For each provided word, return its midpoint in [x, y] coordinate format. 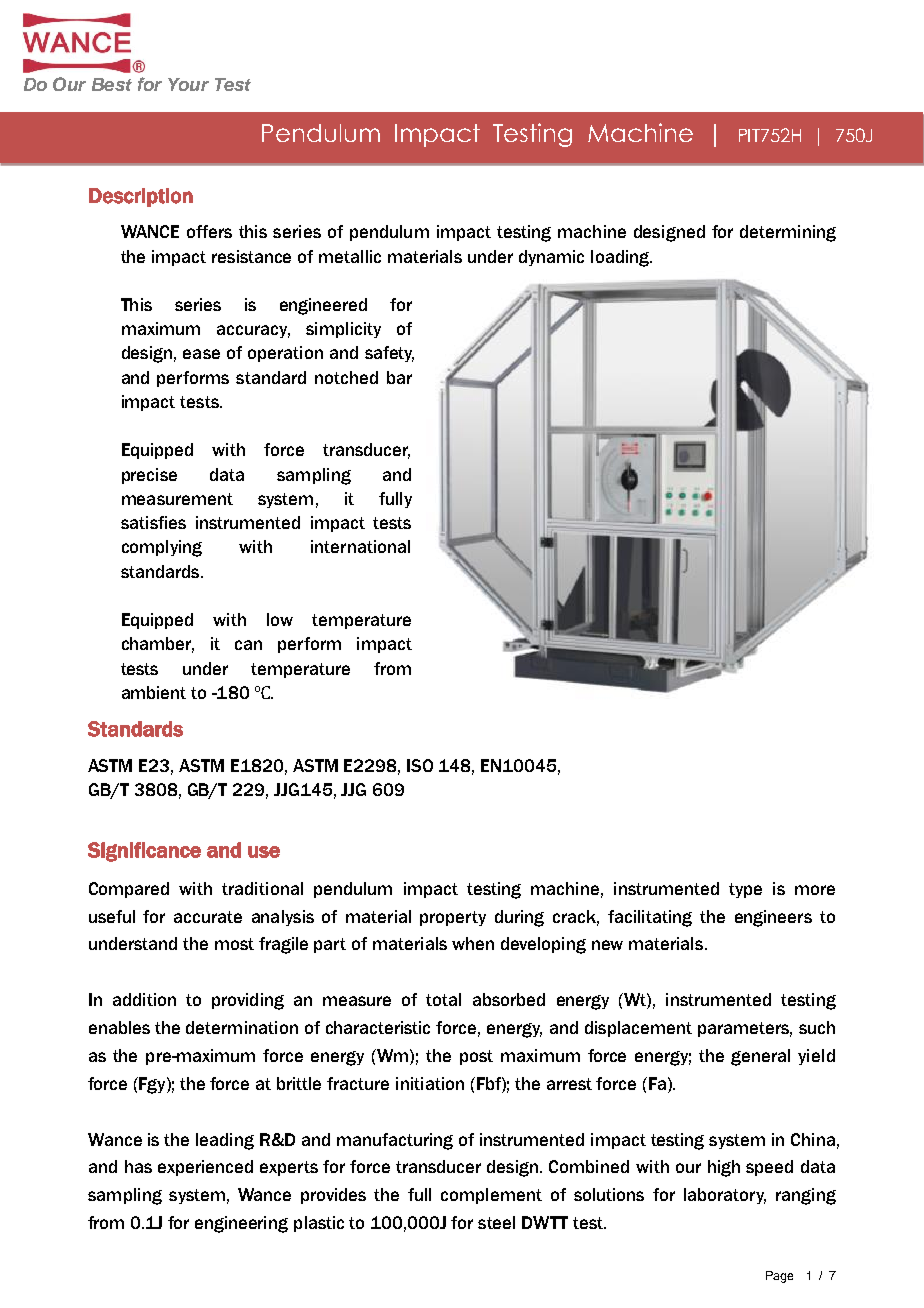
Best [112, 84]
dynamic [551, 258]
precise [149, 476]
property [453, 918]
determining [788, 233]
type [745, 890]
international [360, 546]
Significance [144, 852]
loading [621, 258]
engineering [241, 1224]
